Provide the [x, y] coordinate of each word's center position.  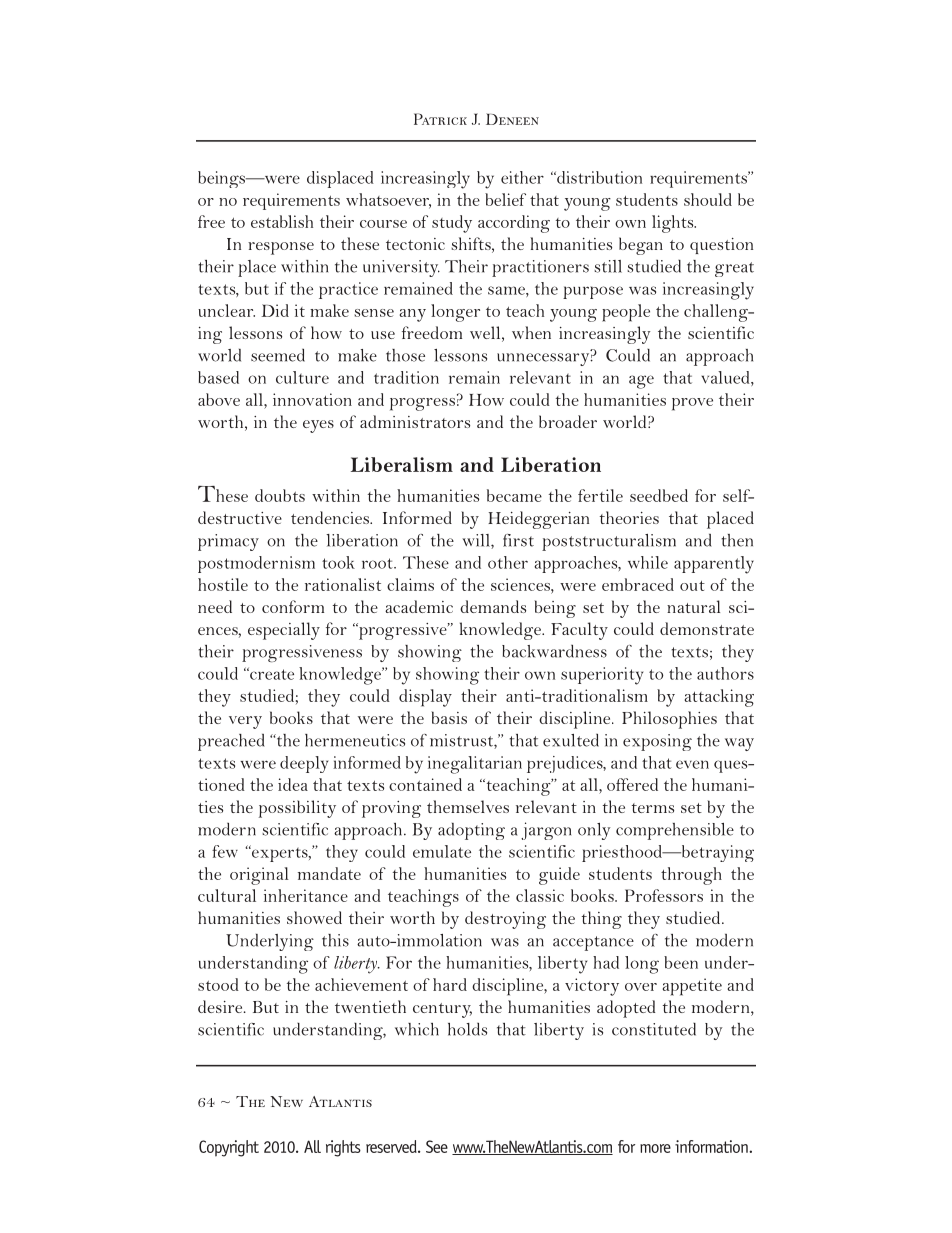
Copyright [229, 1148]
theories [629, 517]
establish [282, 221]
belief [505, 199]
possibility [297, 809]
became [514, 495]
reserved [392, 1146]
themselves [468, 806]
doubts [280, 495]
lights [674, 224]
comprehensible [675, 831]
